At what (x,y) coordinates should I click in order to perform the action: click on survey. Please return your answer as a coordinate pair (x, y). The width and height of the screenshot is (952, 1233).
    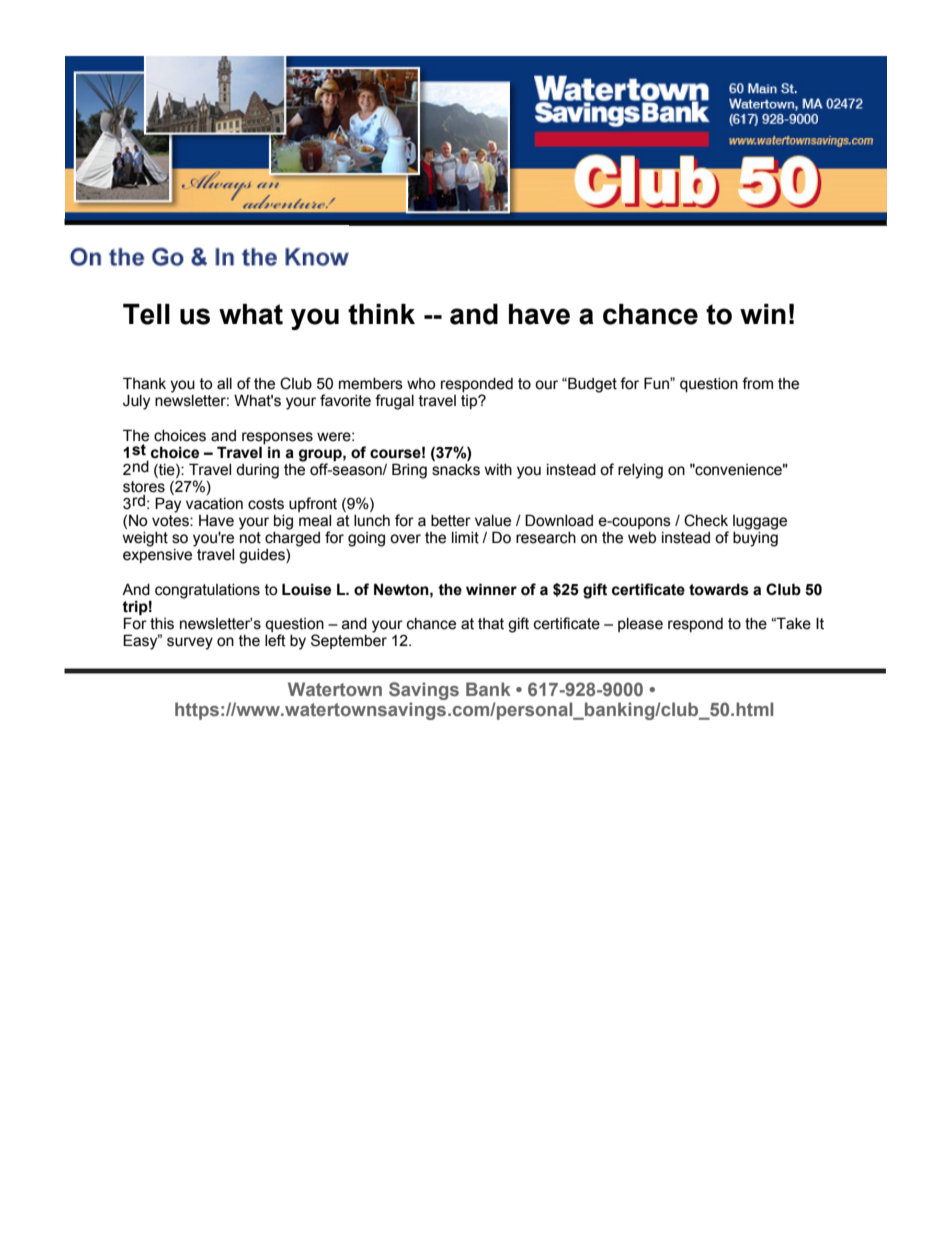
    Looking at the image, I should click on (190, 643).
